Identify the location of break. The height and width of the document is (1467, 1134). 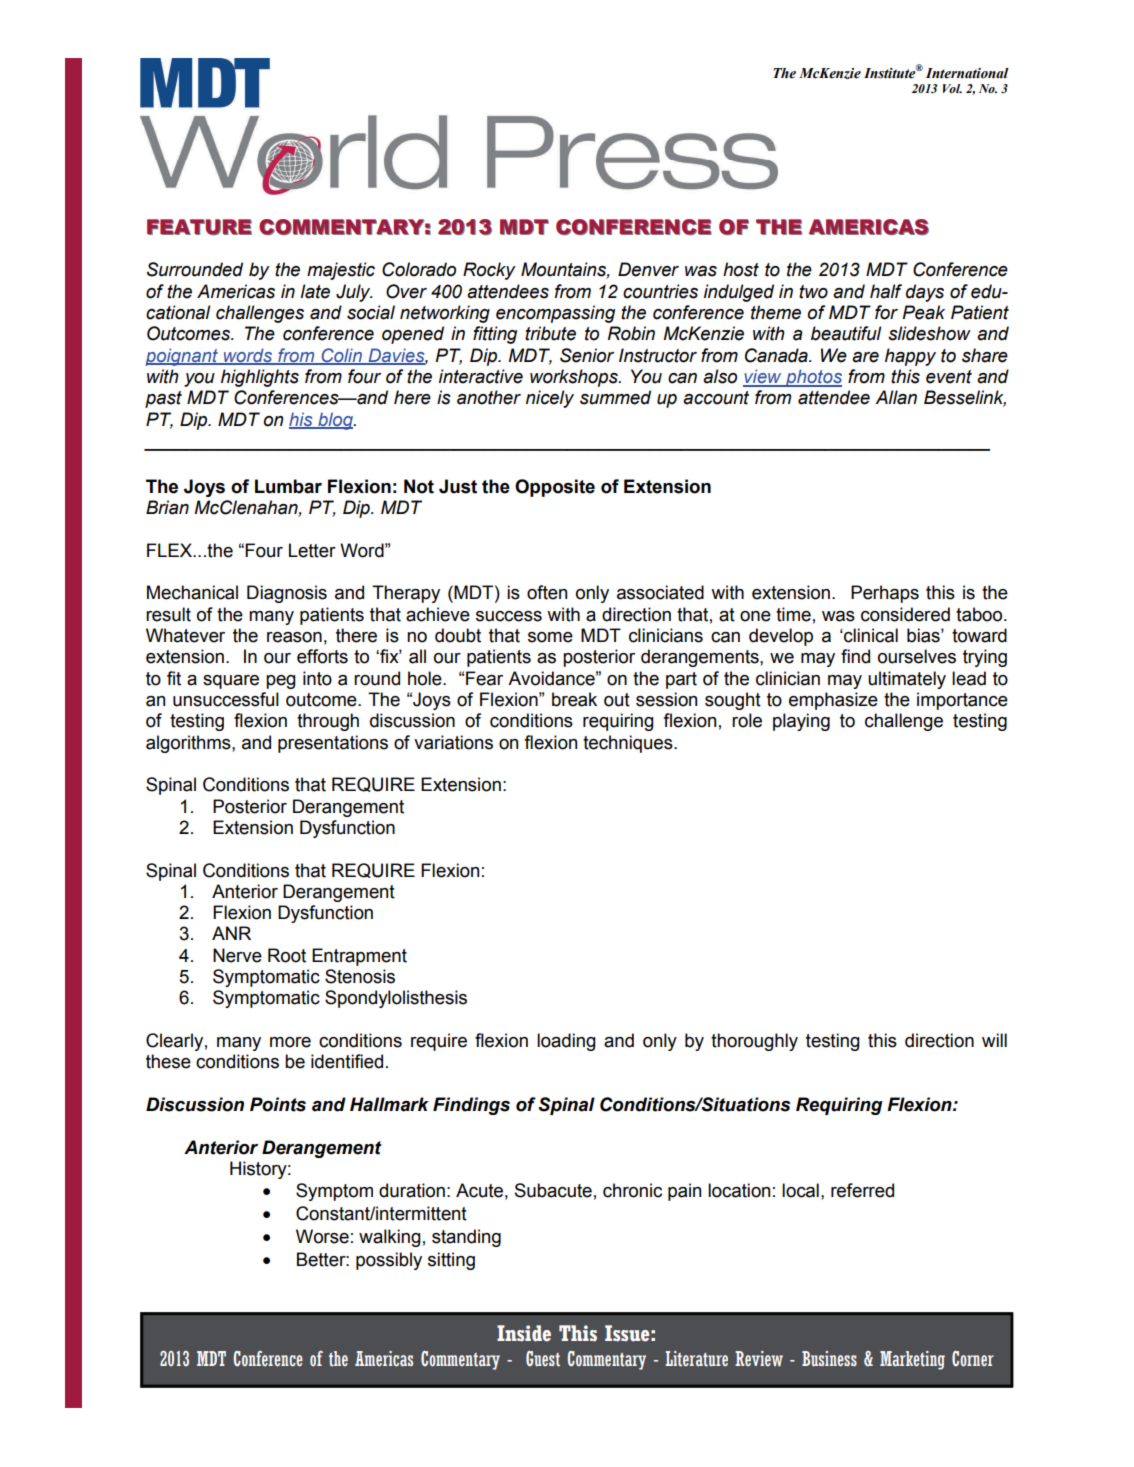
(574, 699).
